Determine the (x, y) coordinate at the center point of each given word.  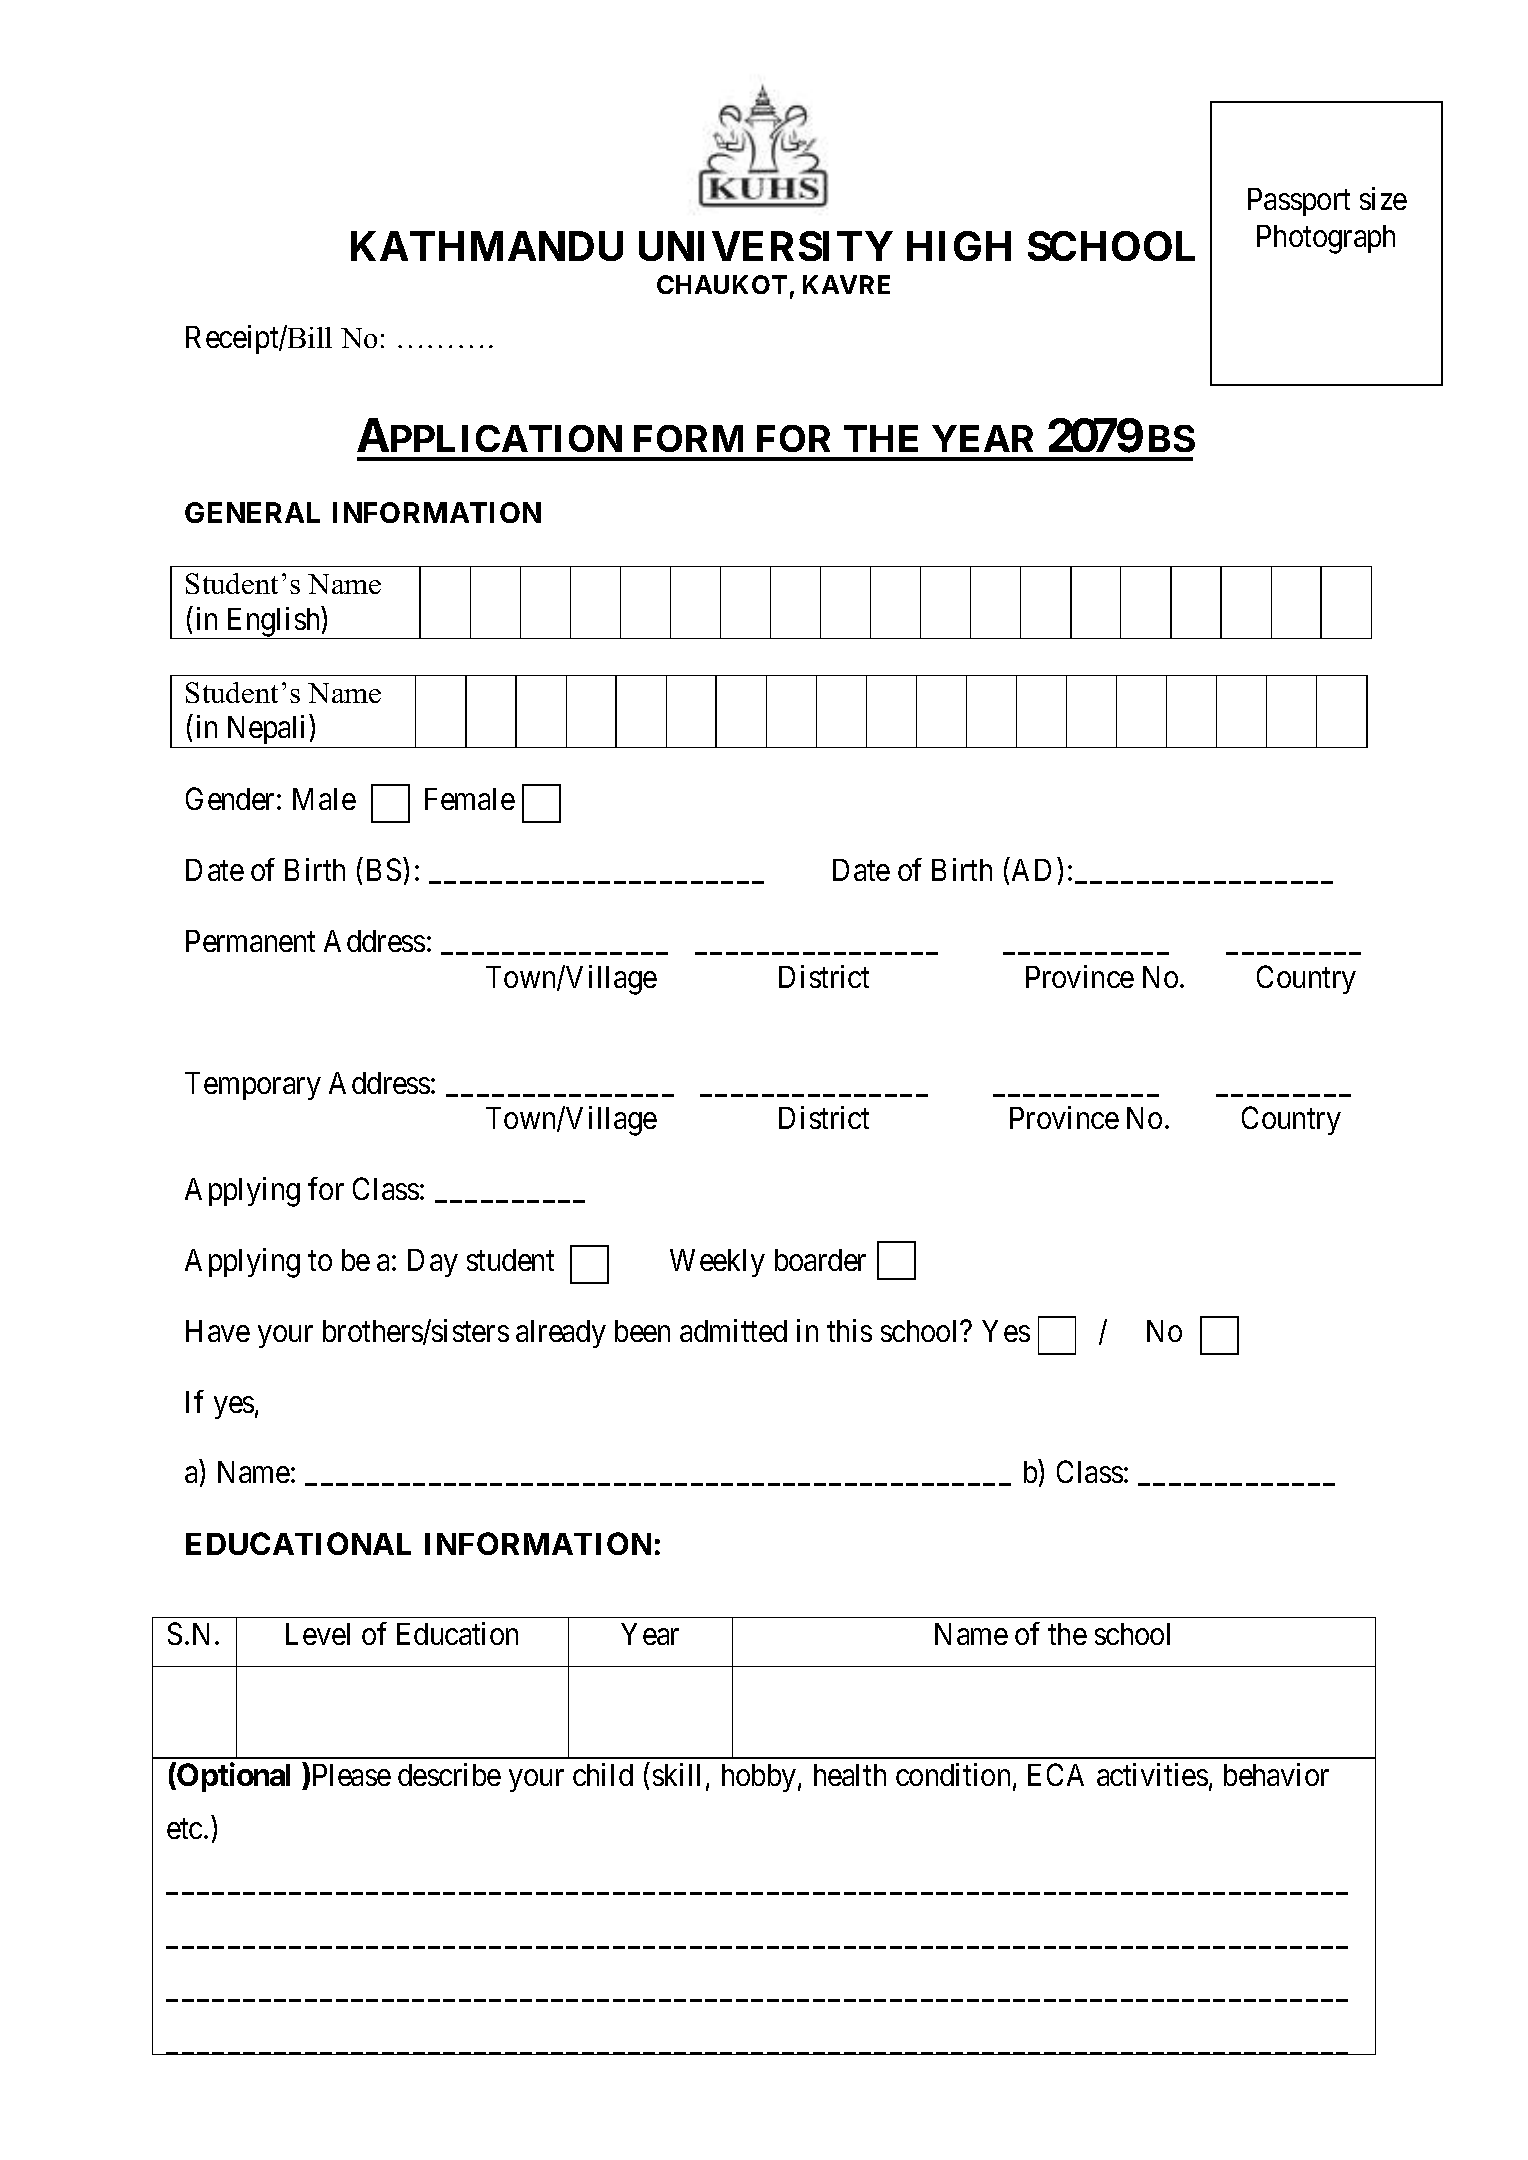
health (850, 1775)
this (849, 1330)
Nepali (267, 731)
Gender (232, 798)
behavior (1276, 1774)
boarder (820, 1260)
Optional (232, 1777)
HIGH (959, 246)
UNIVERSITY (766, 246)
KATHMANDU (487, 246)
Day (433, 1263)
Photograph (1326, 239)
